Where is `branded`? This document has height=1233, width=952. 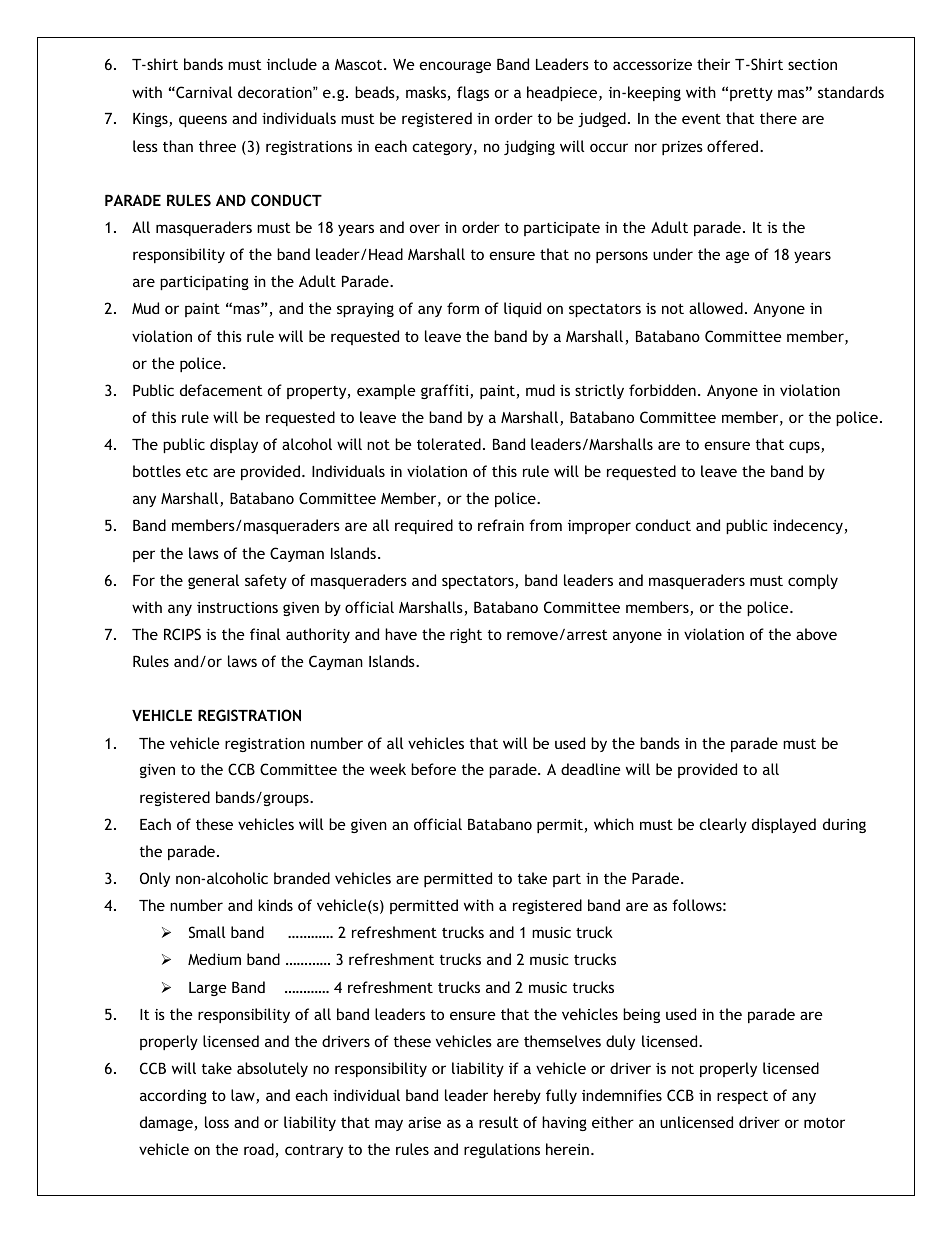
branded is located at coordinates (302, 878).
